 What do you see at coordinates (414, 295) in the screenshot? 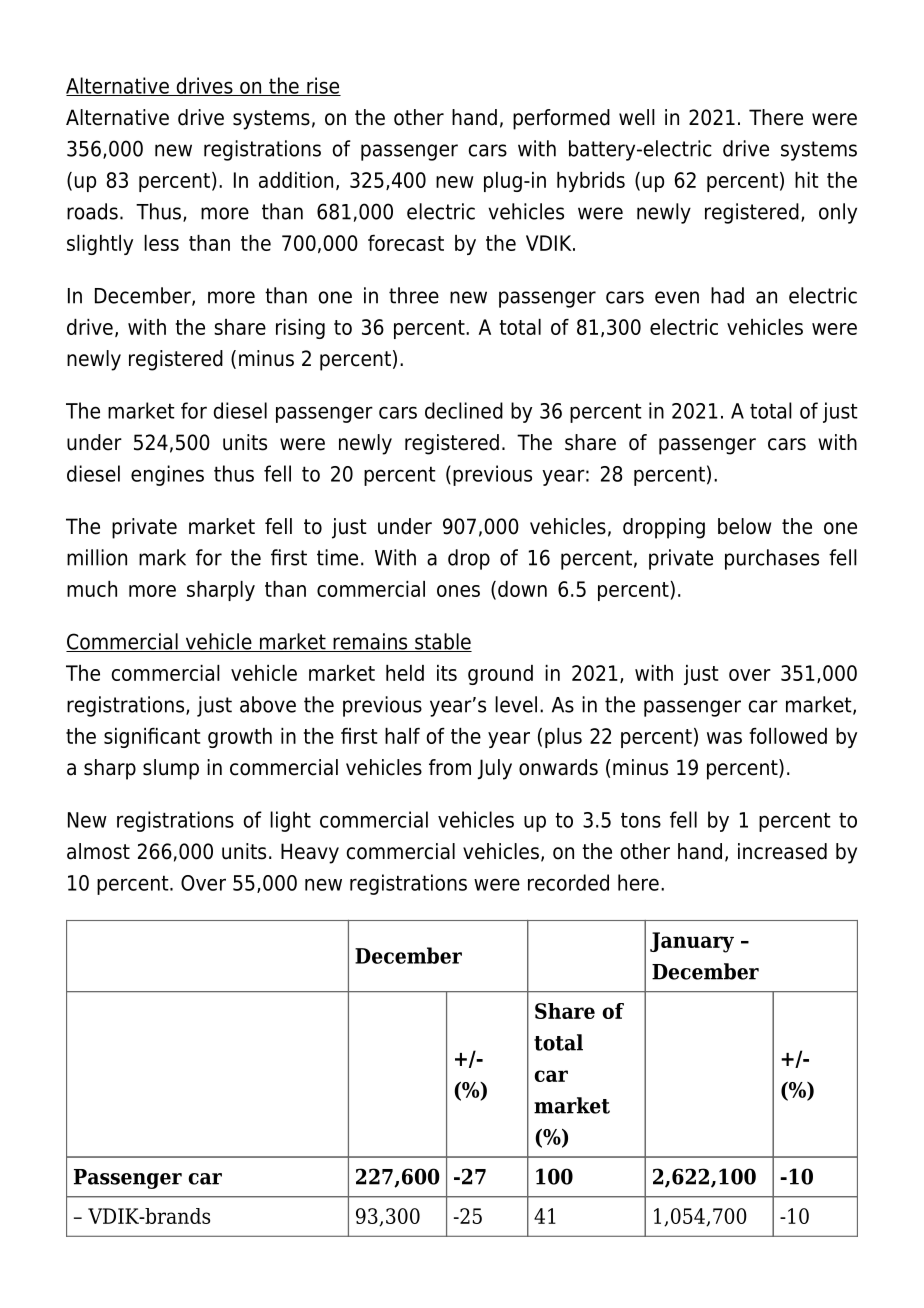
I see `three` at bounding box center [414, 295].
